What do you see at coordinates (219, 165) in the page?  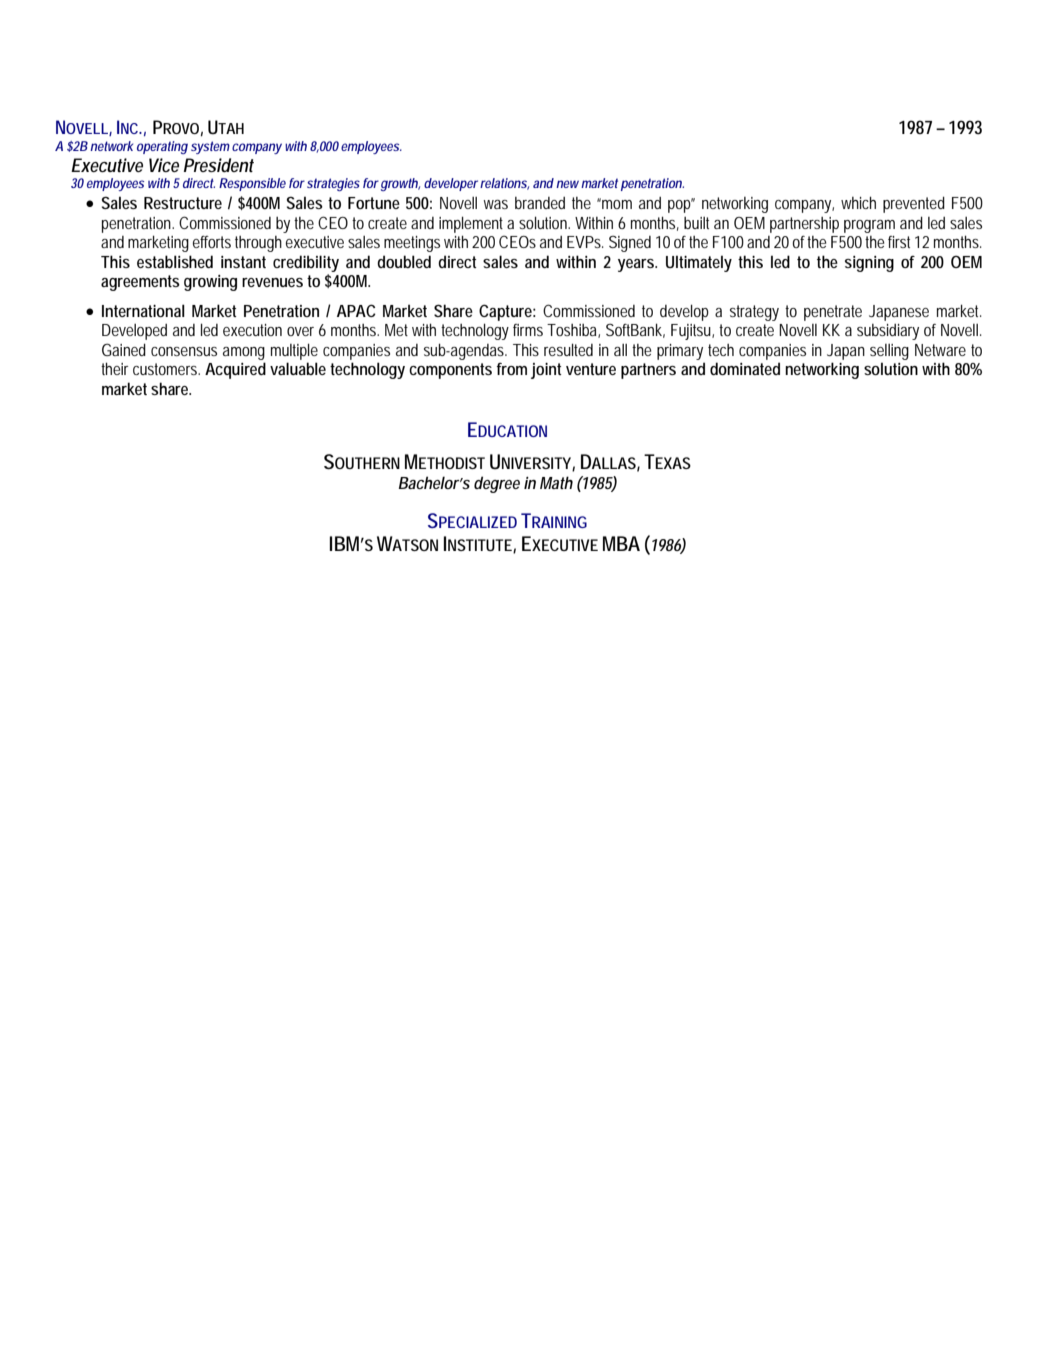 I see `President` at bounding box center [219, 165].
